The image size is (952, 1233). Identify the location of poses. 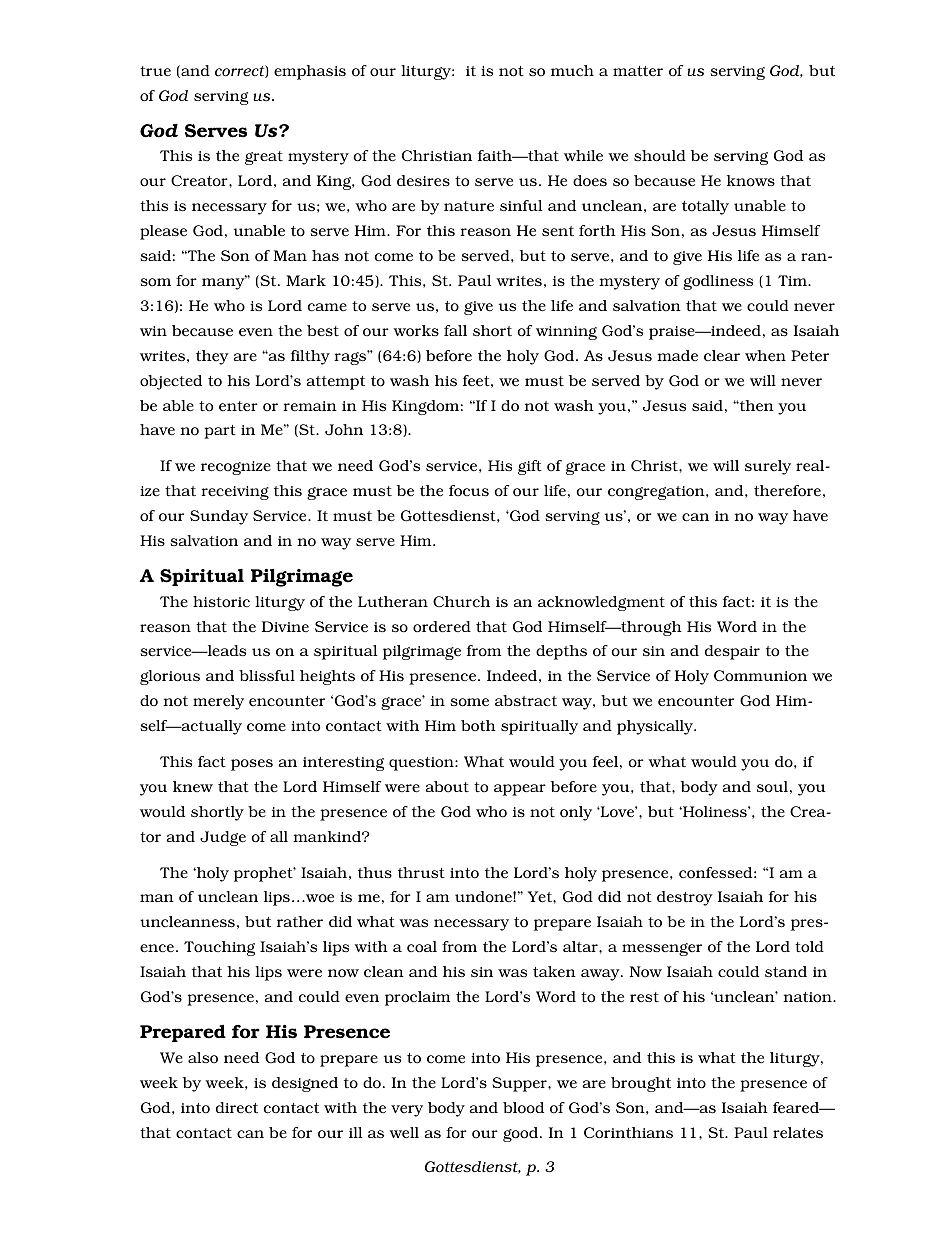
(252, 765).
